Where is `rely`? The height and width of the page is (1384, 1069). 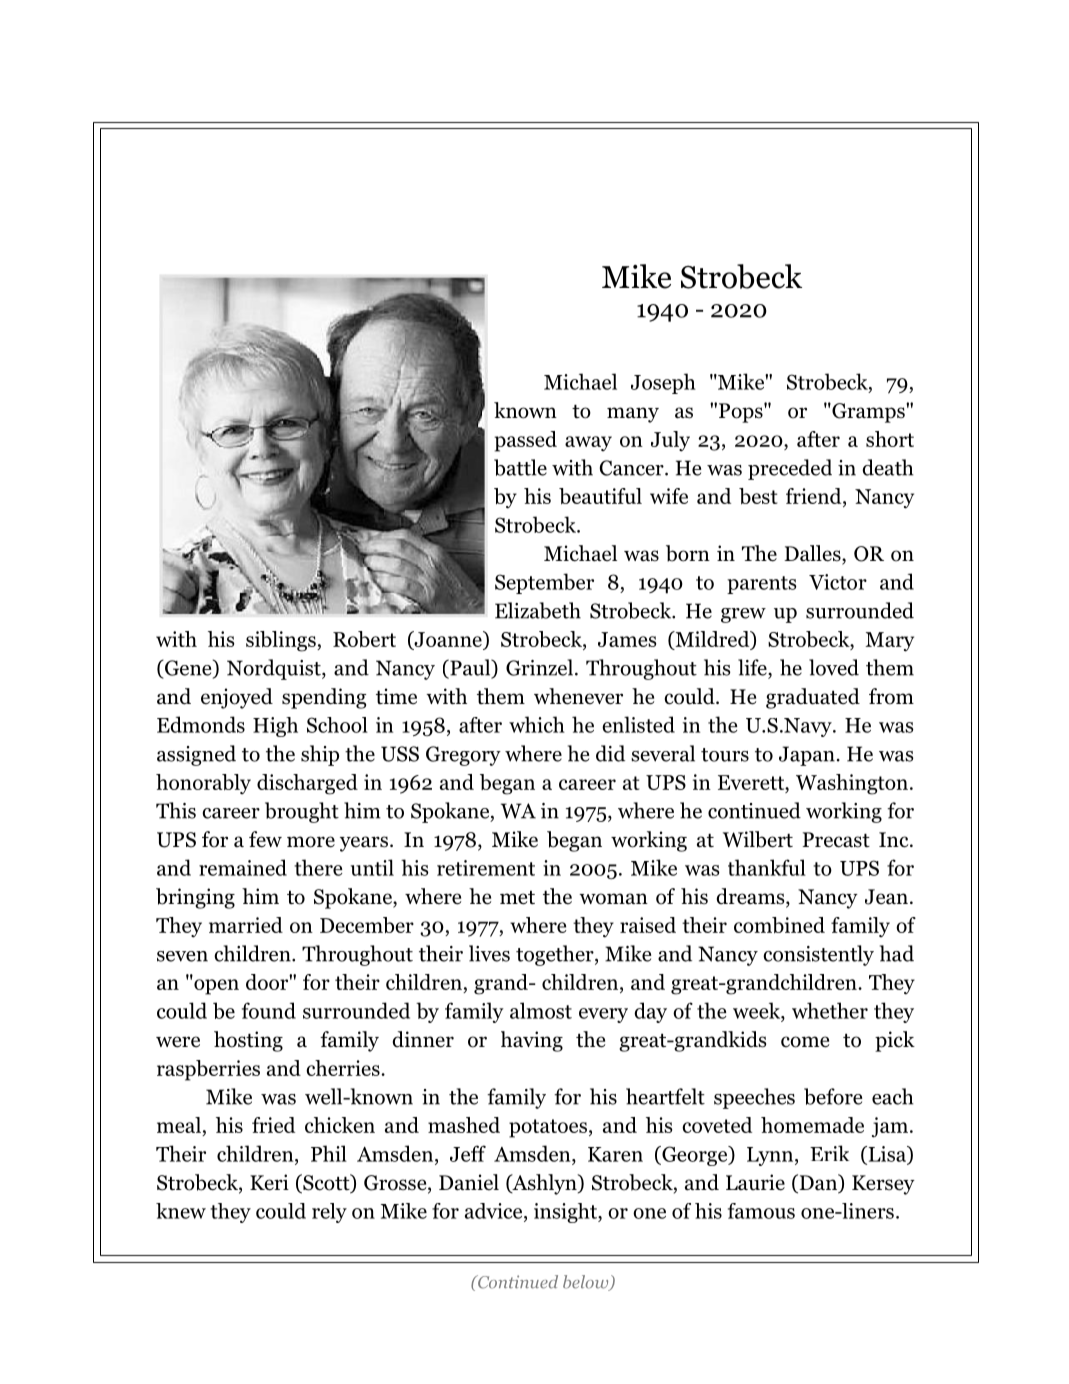 rely is located at coordinates (329, 1213).
